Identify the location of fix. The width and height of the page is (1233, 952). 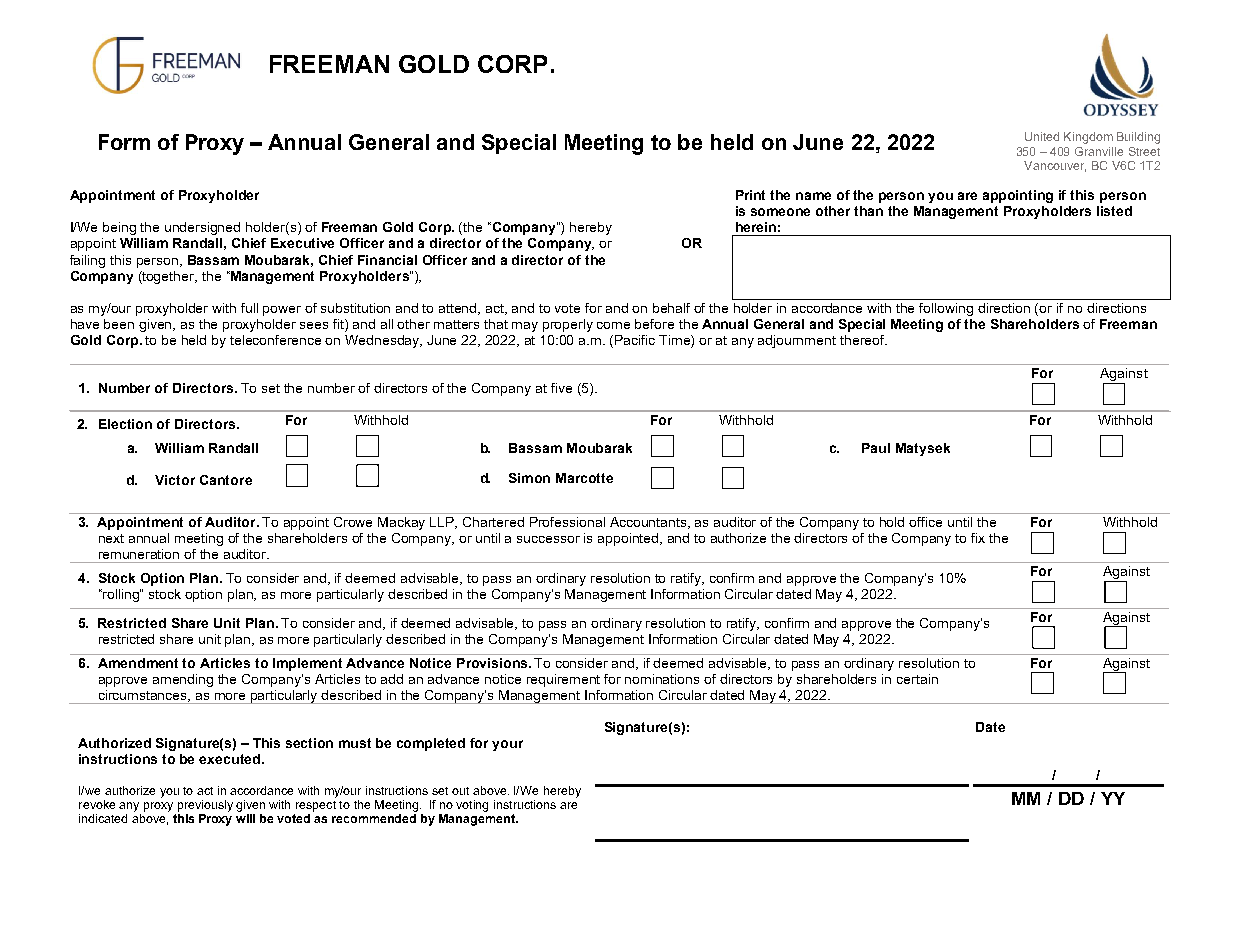
(978, 538).
